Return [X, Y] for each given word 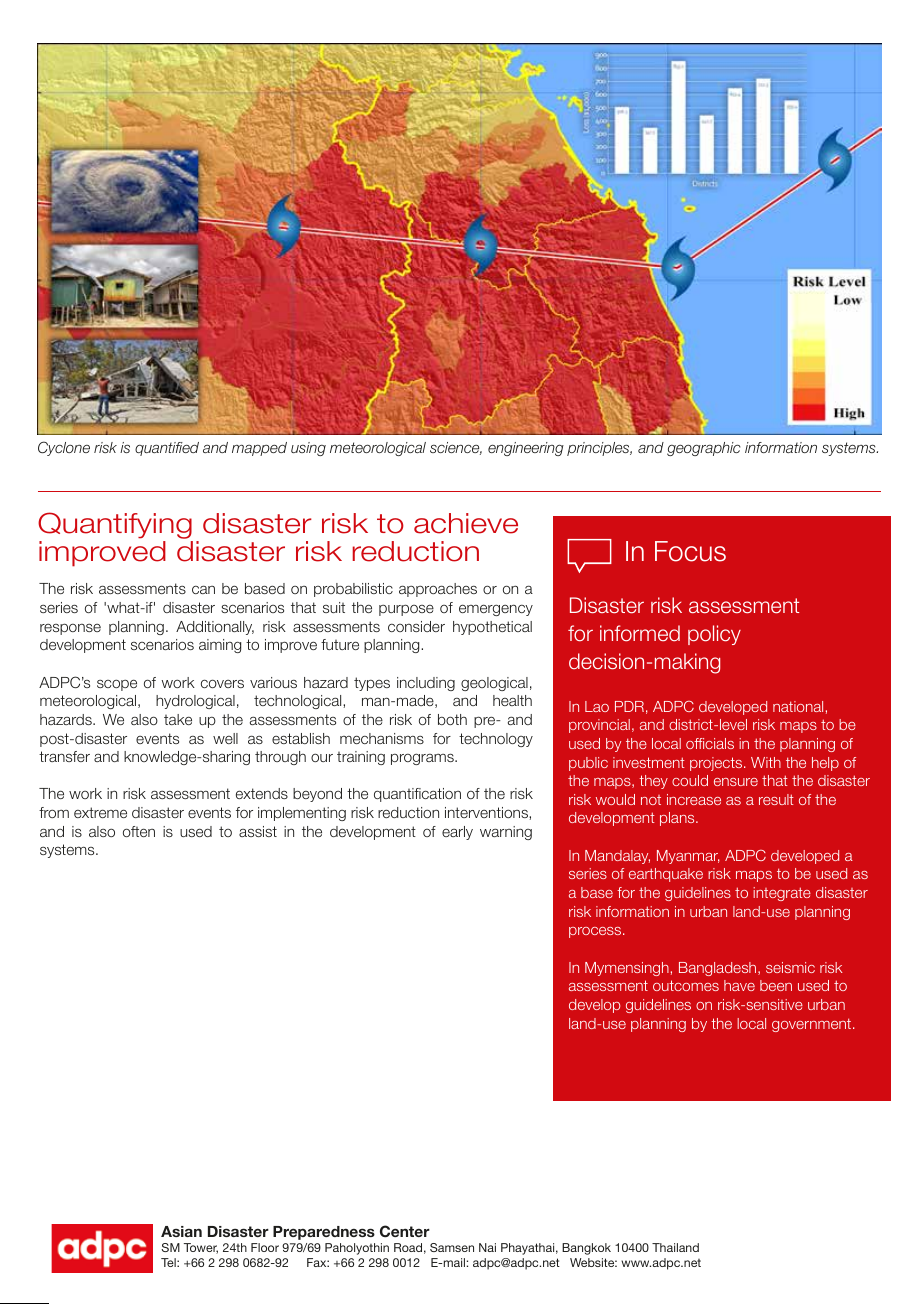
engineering [526, 449]
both [452, 719]
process [596, 932]
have [739, 985]
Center [405, 1231]
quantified [167, 449]
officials [710, 743]
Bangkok [586, 1249]
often [139, 831]
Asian [181, 1231]
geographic [704, 449]
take [178, 719]
